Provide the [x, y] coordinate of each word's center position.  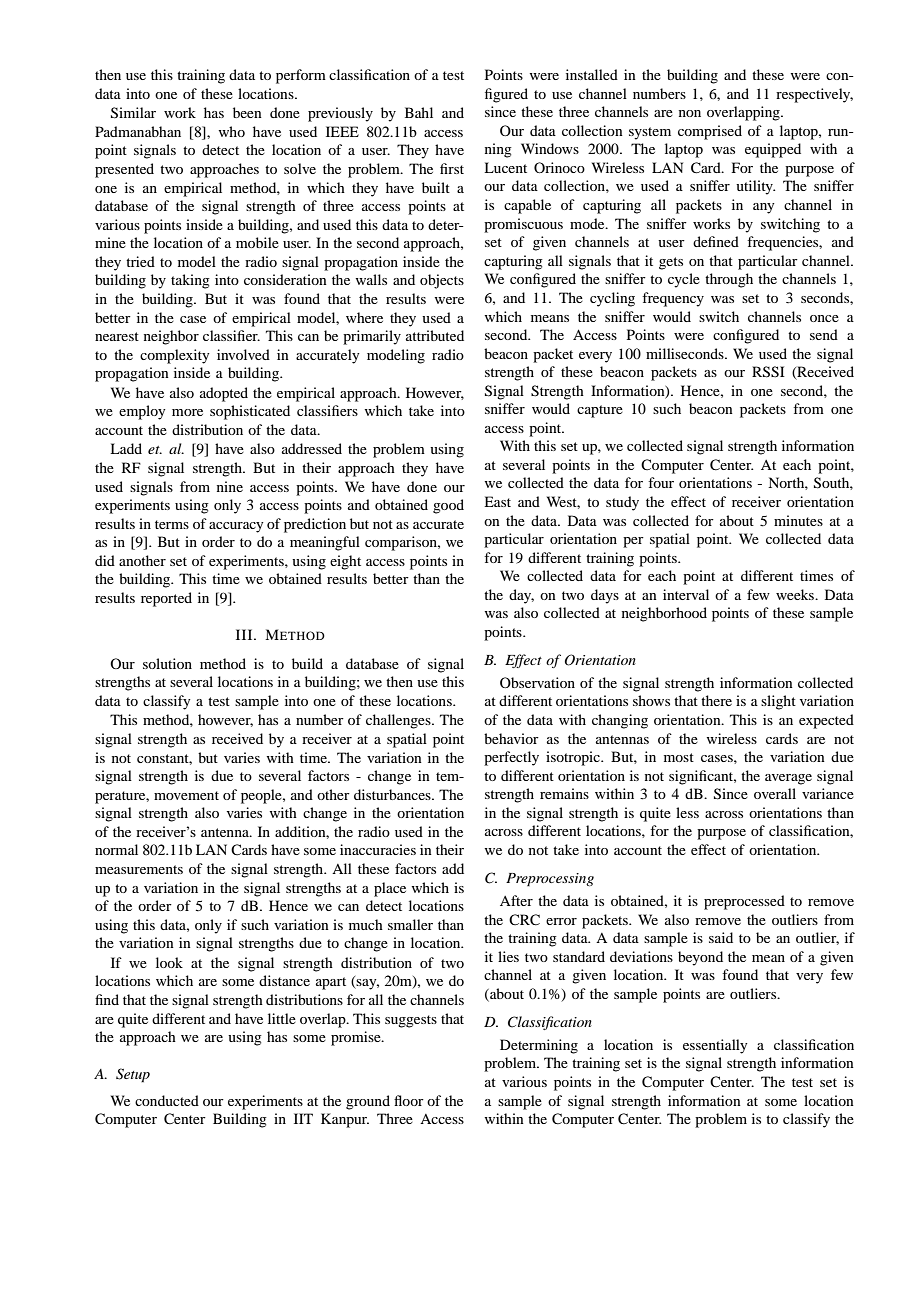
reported [166, 599]
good [448, 506]
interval [686, 594]
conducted [167, 1100]
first [452, 168]
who [231, 131]
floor [409, 1100]
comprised [710, 132]
